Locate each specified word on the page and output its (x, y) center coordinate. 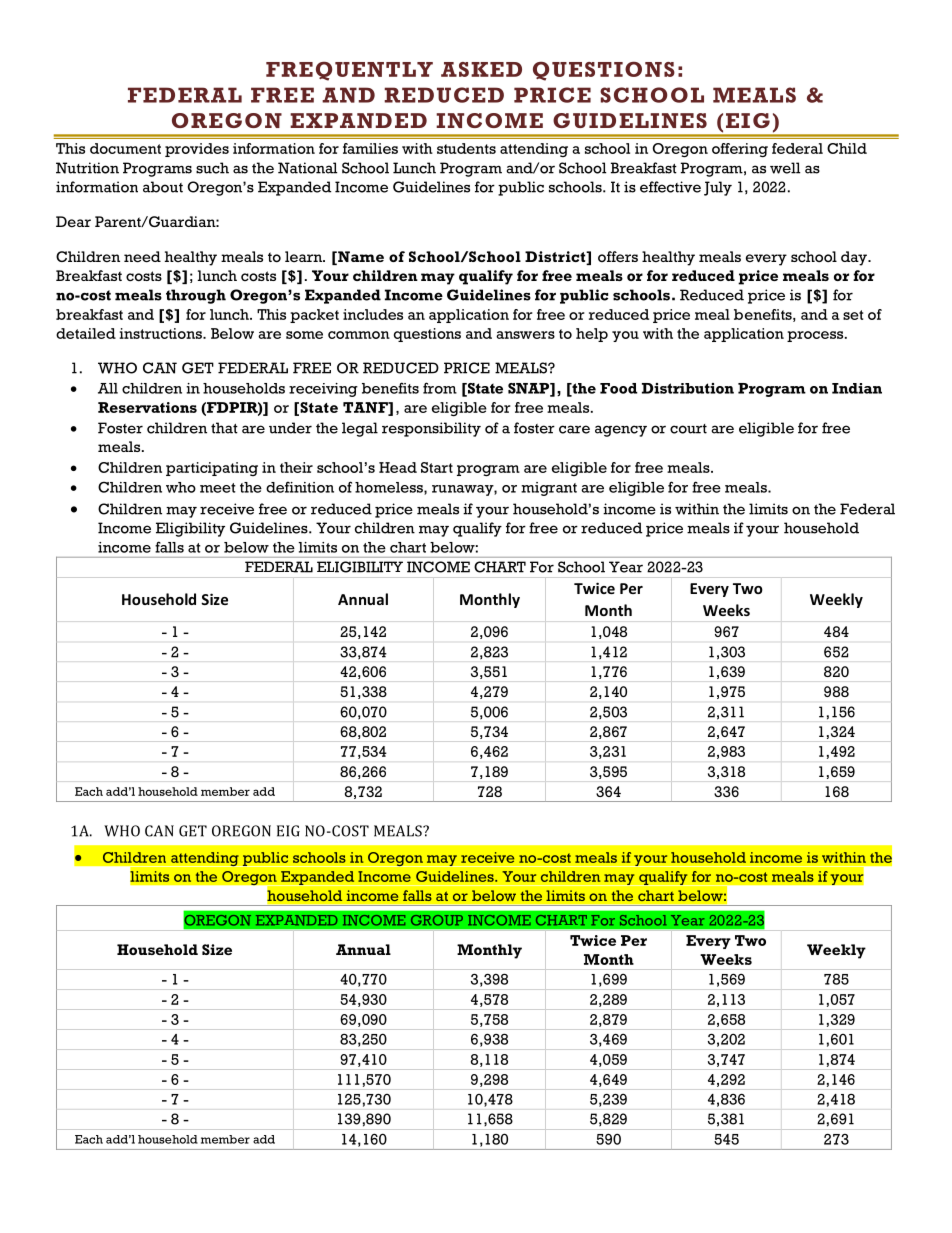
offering (740, 150)
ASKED (481, 69)
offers (618, 257)
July (718, 188)
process (816, 336)
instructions (162, 333)
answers (525, 335)
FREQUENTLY (349, 71)
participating (212, 469)
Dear (73, 221)
